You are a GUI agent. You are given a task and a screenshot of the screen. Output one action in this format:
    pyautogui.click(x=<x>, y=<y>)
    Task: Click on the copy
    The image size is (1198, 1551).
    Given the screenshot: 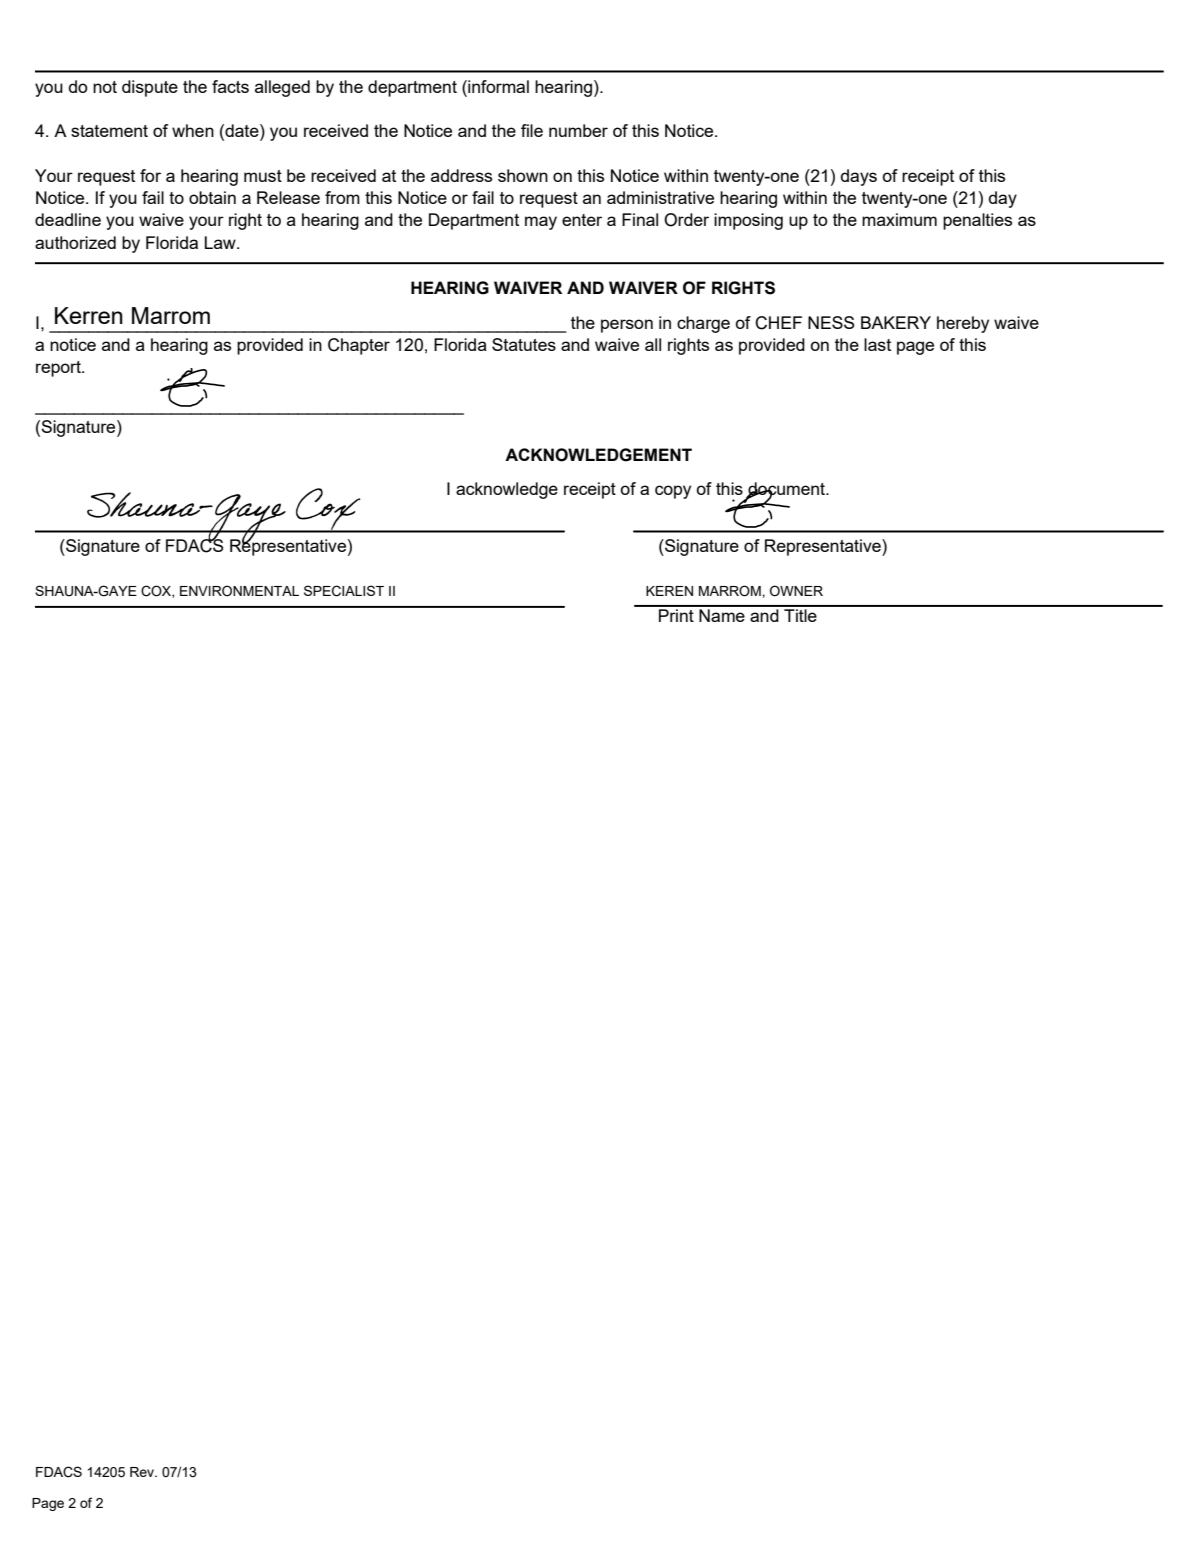 What is the action you would take?
    pyautogui.click(x=673, y=492)
